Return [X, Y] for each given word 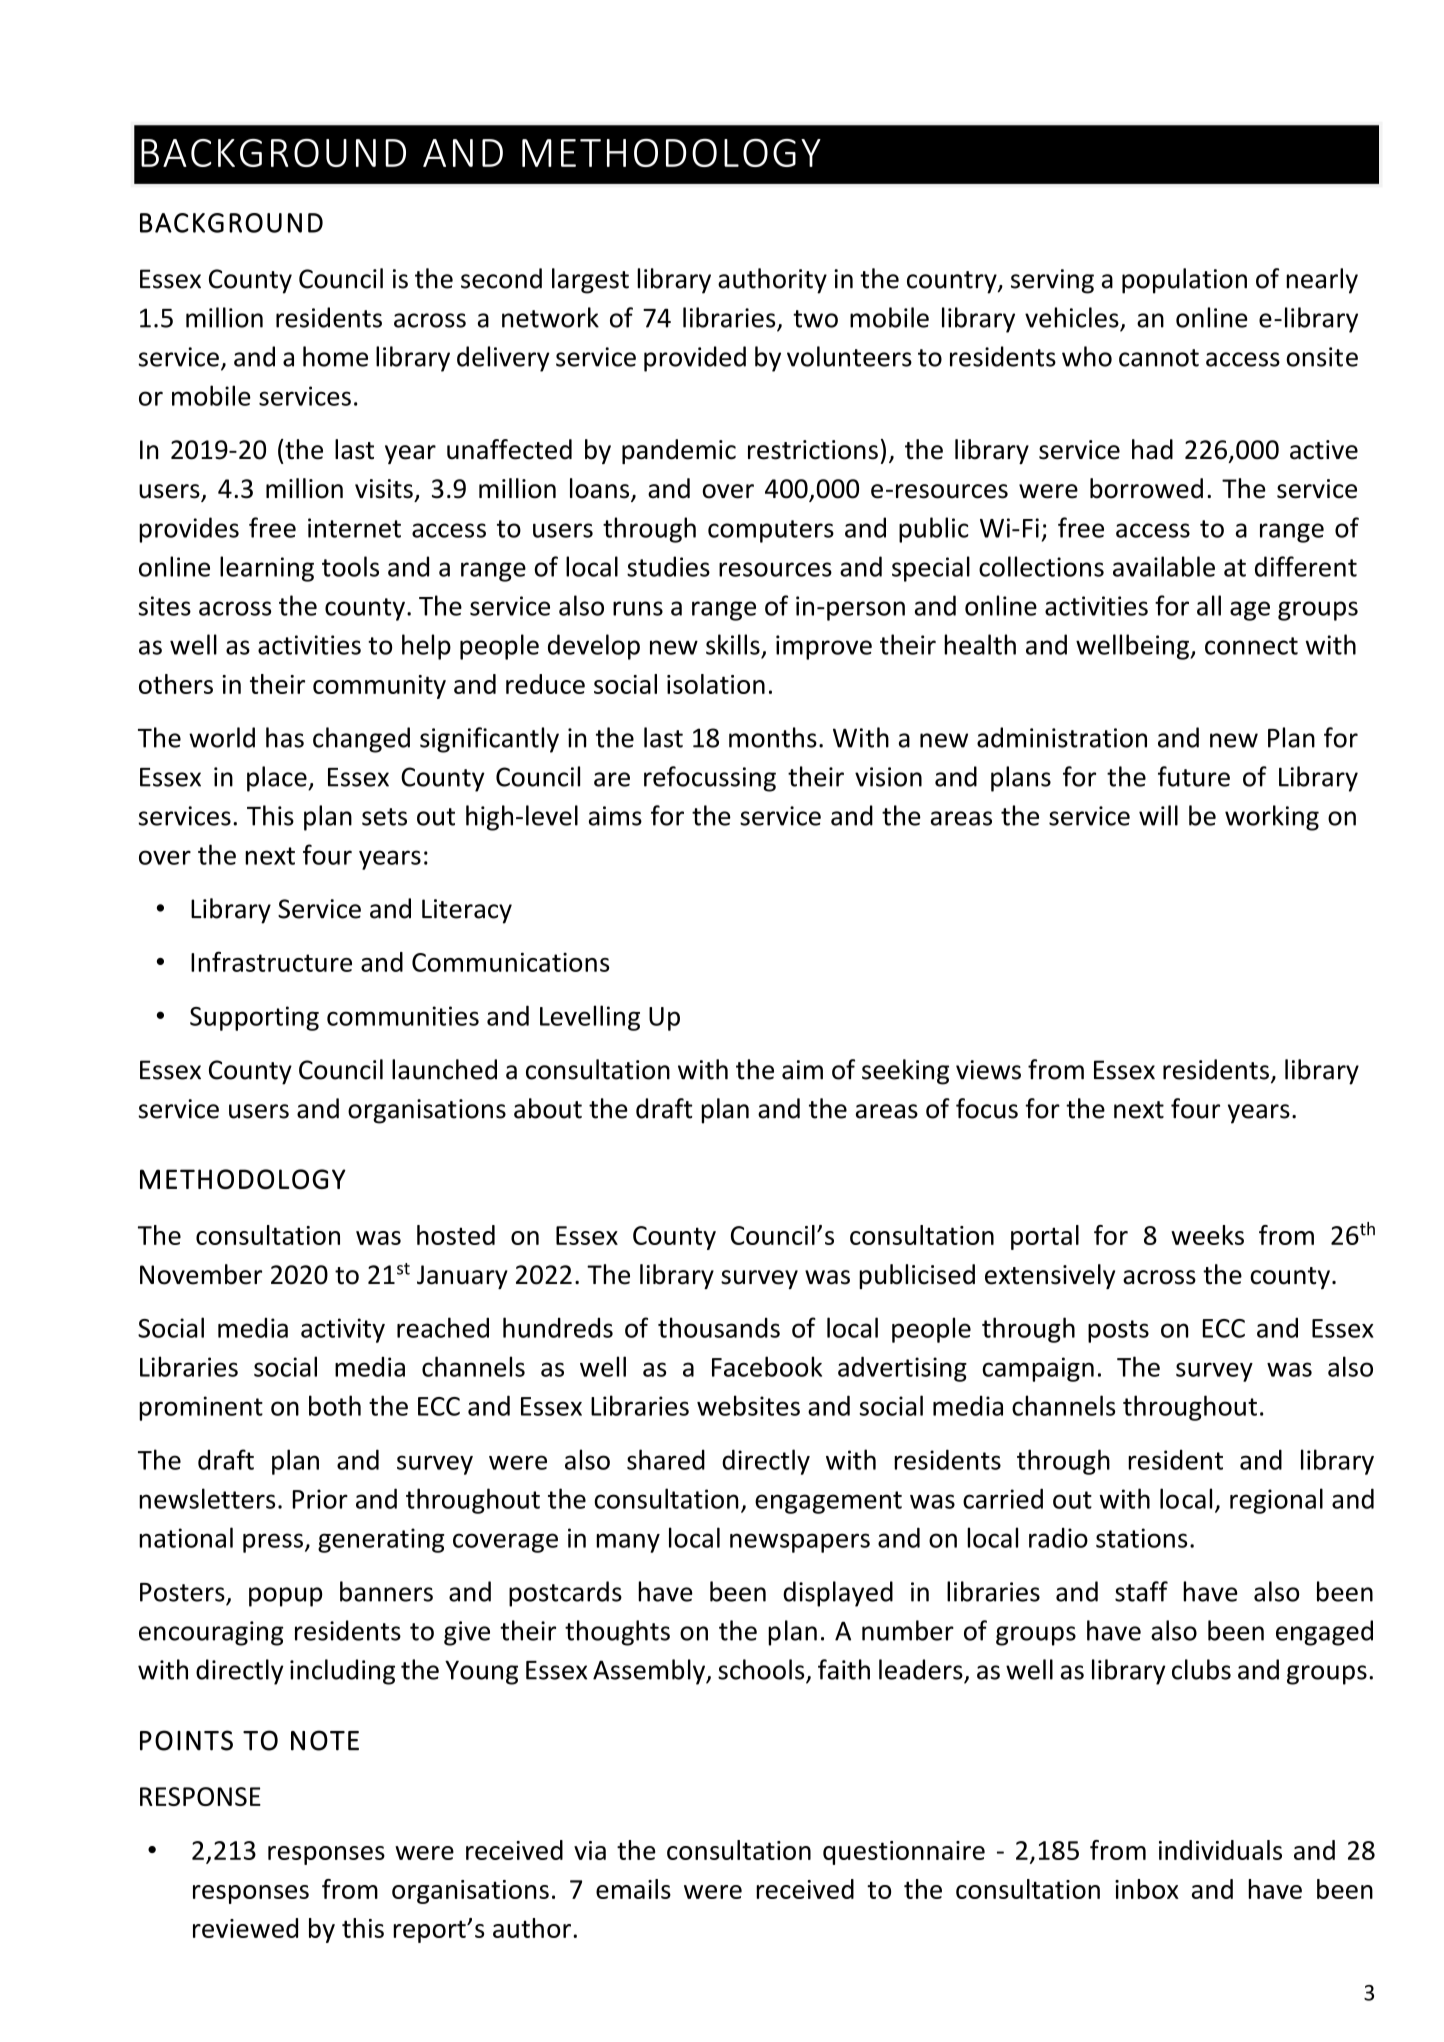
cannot [1159, 358]
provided [695, 359]
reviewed [245, 1928]
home [335, 356]
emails [633, 1889]
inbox [1147, 1889]
